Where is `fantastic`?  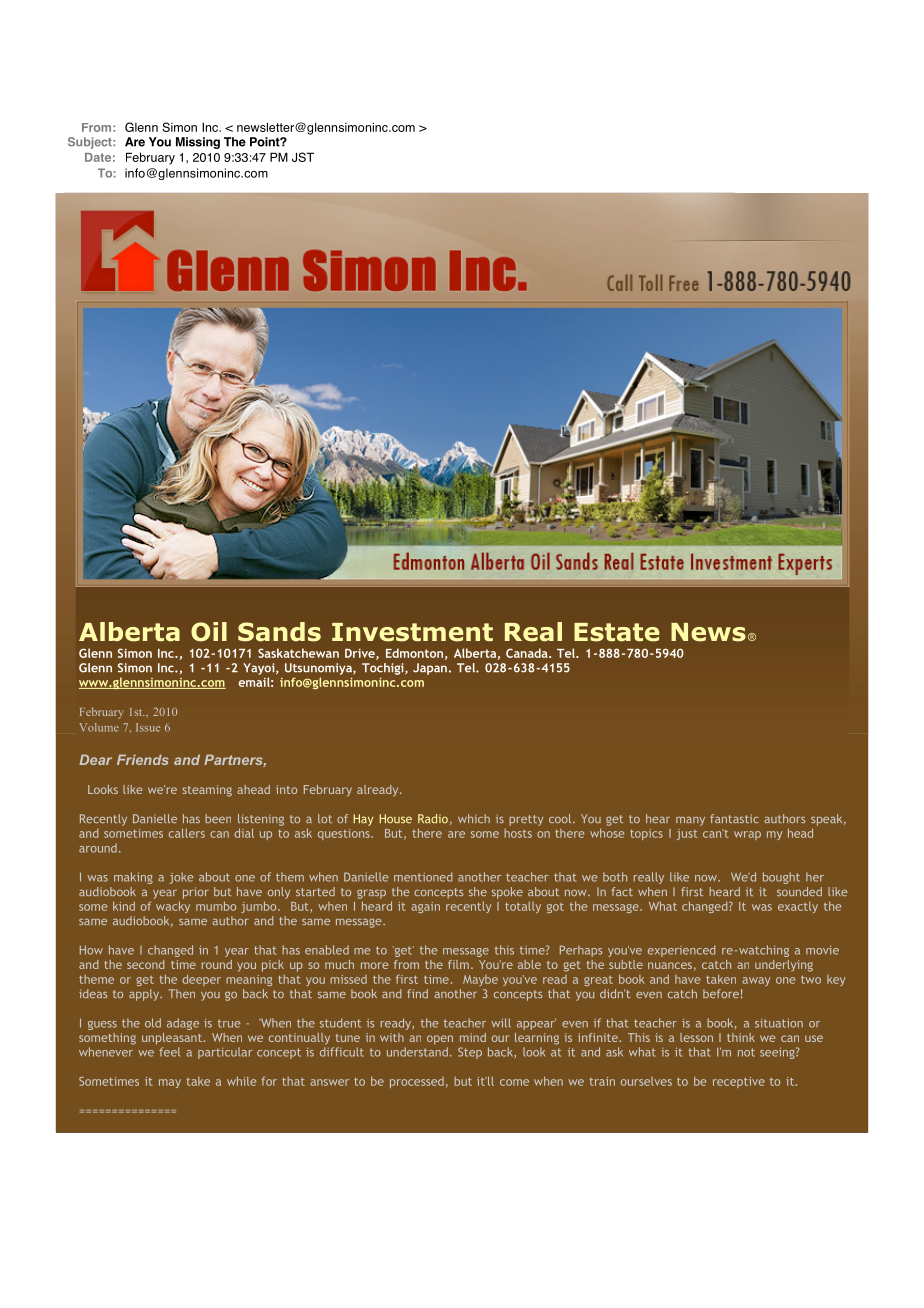 fantastic is located at coordinates (734, 818).
